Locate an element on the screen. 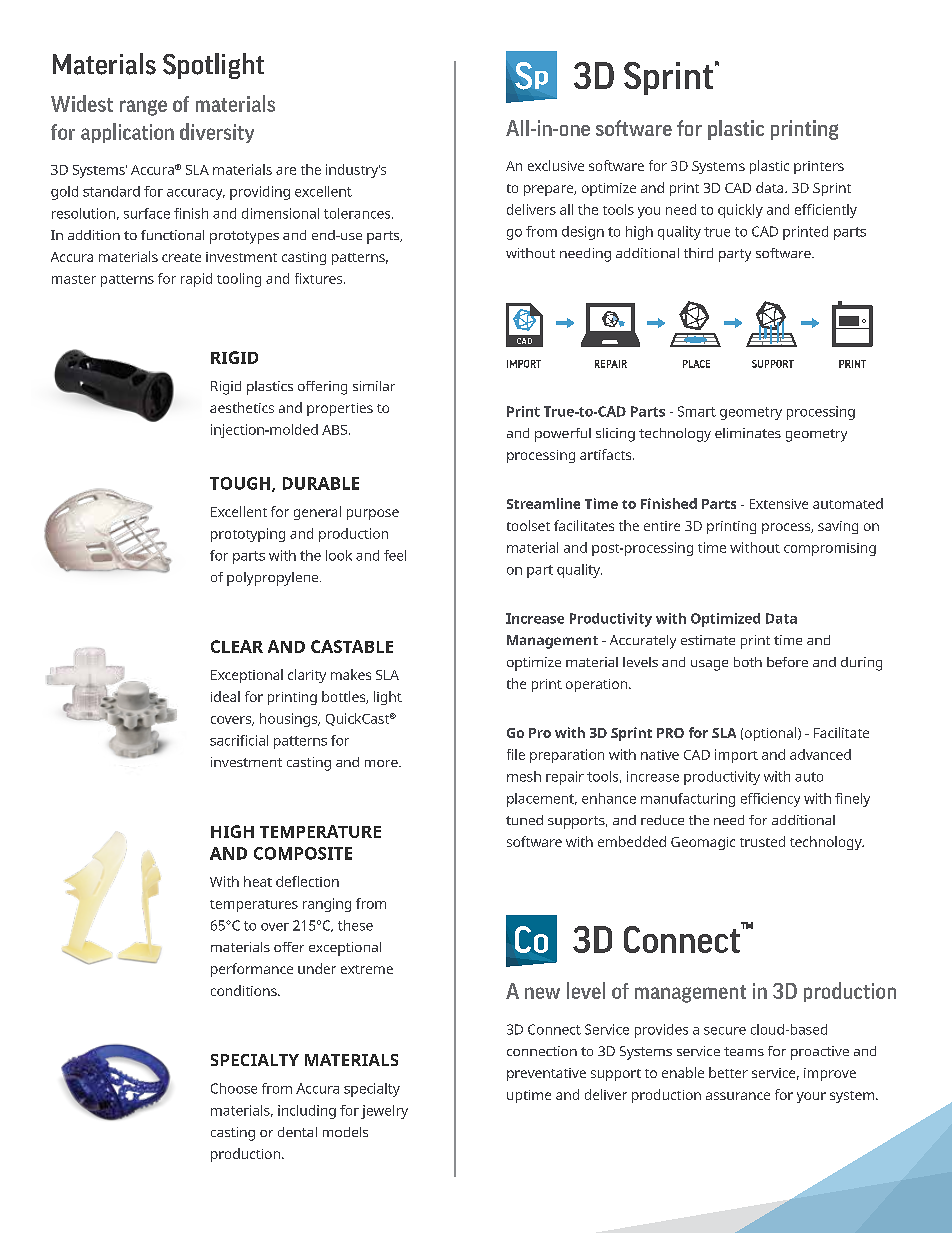 The height and width of the screenshot is (1233, 952). heat is located at coordinates (258, 881).
